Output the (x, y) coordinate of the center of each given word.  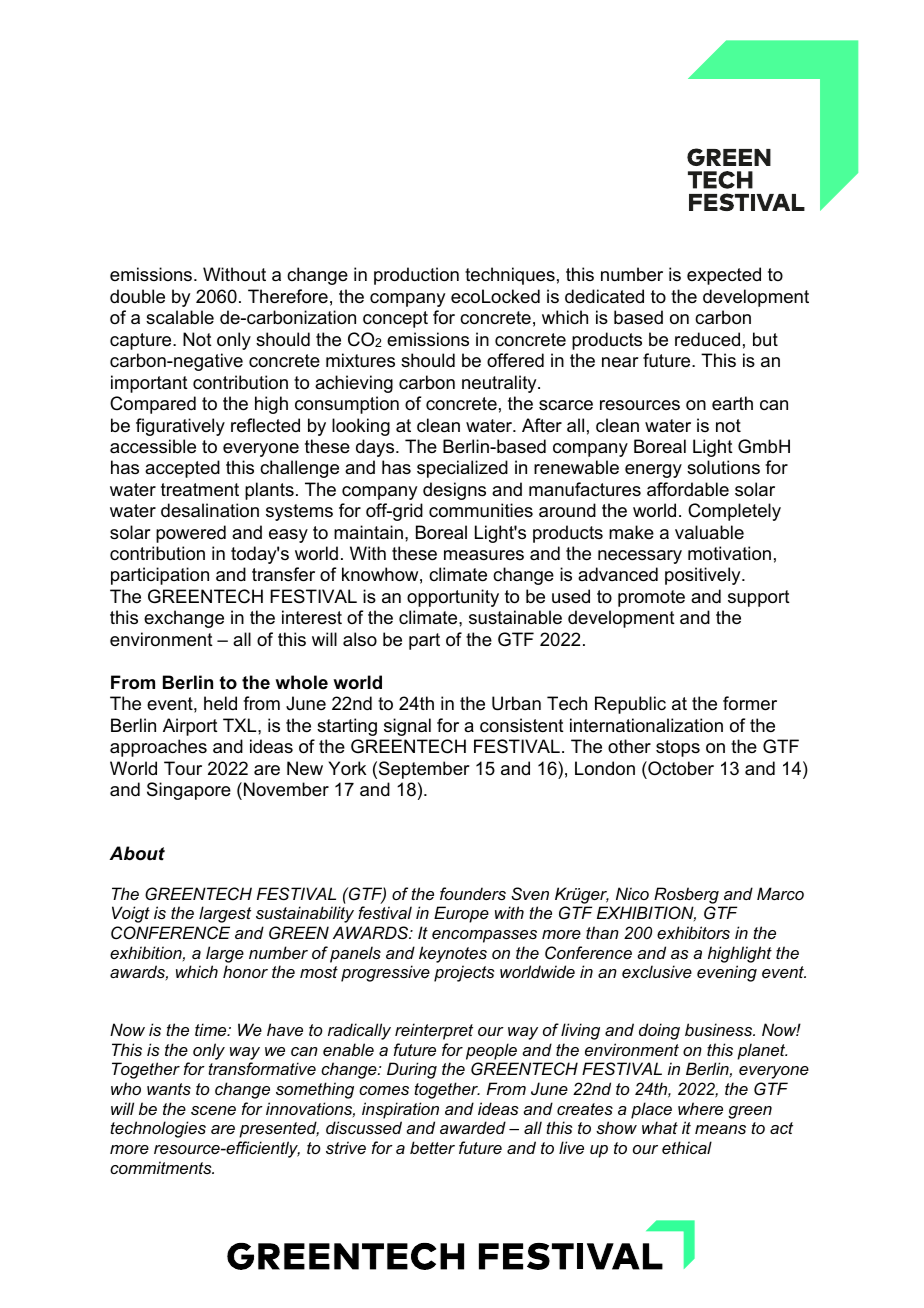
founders (473, 893)
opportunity (453, 598)
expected (724, 276)
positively (704, 576)
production (416, 276)
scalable (180, 317)
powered (191, 534)
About (137, 853)
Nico (632, 893)
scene (213, 1110)
